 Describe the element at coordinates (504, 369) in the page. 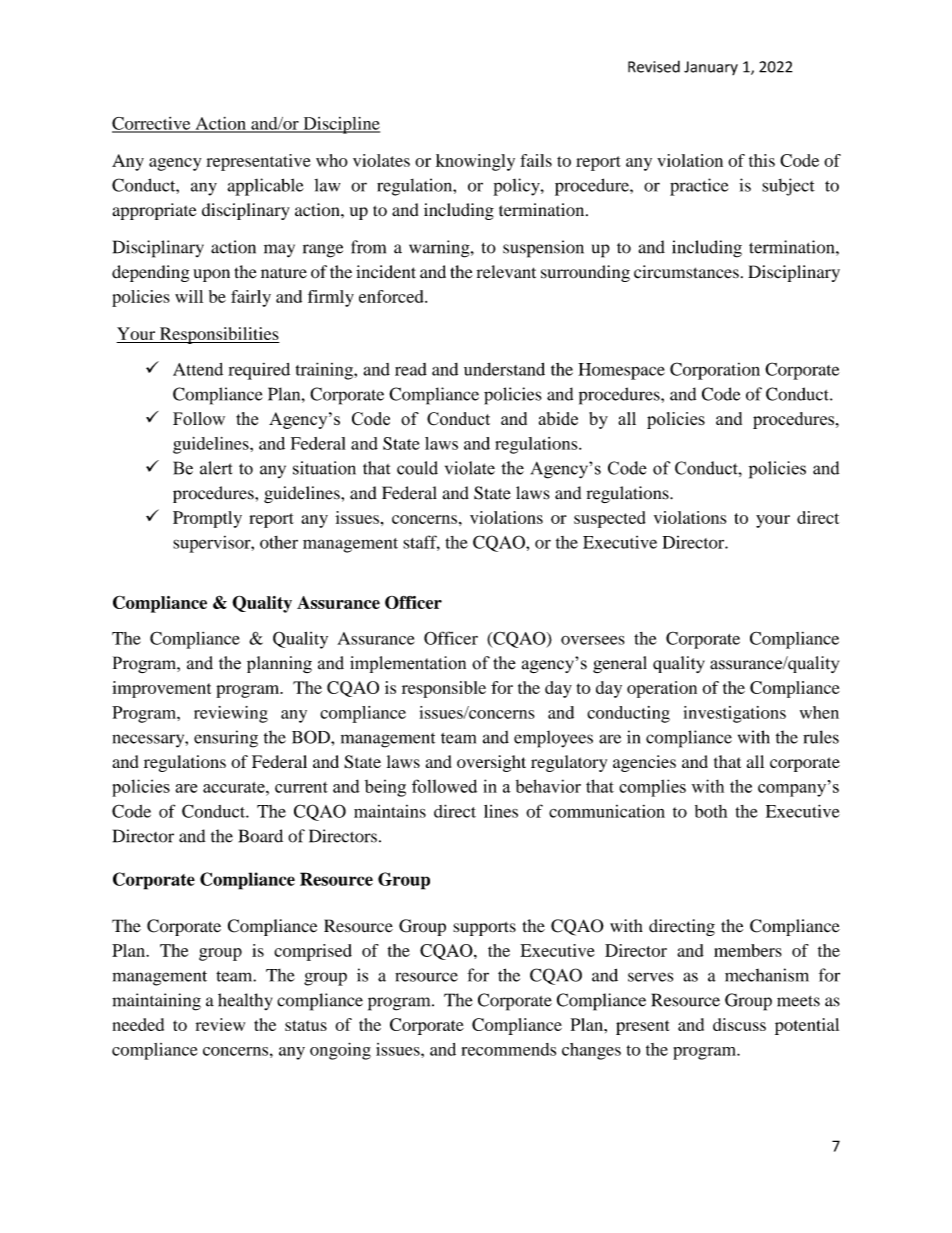

I see `understand` at that location.
